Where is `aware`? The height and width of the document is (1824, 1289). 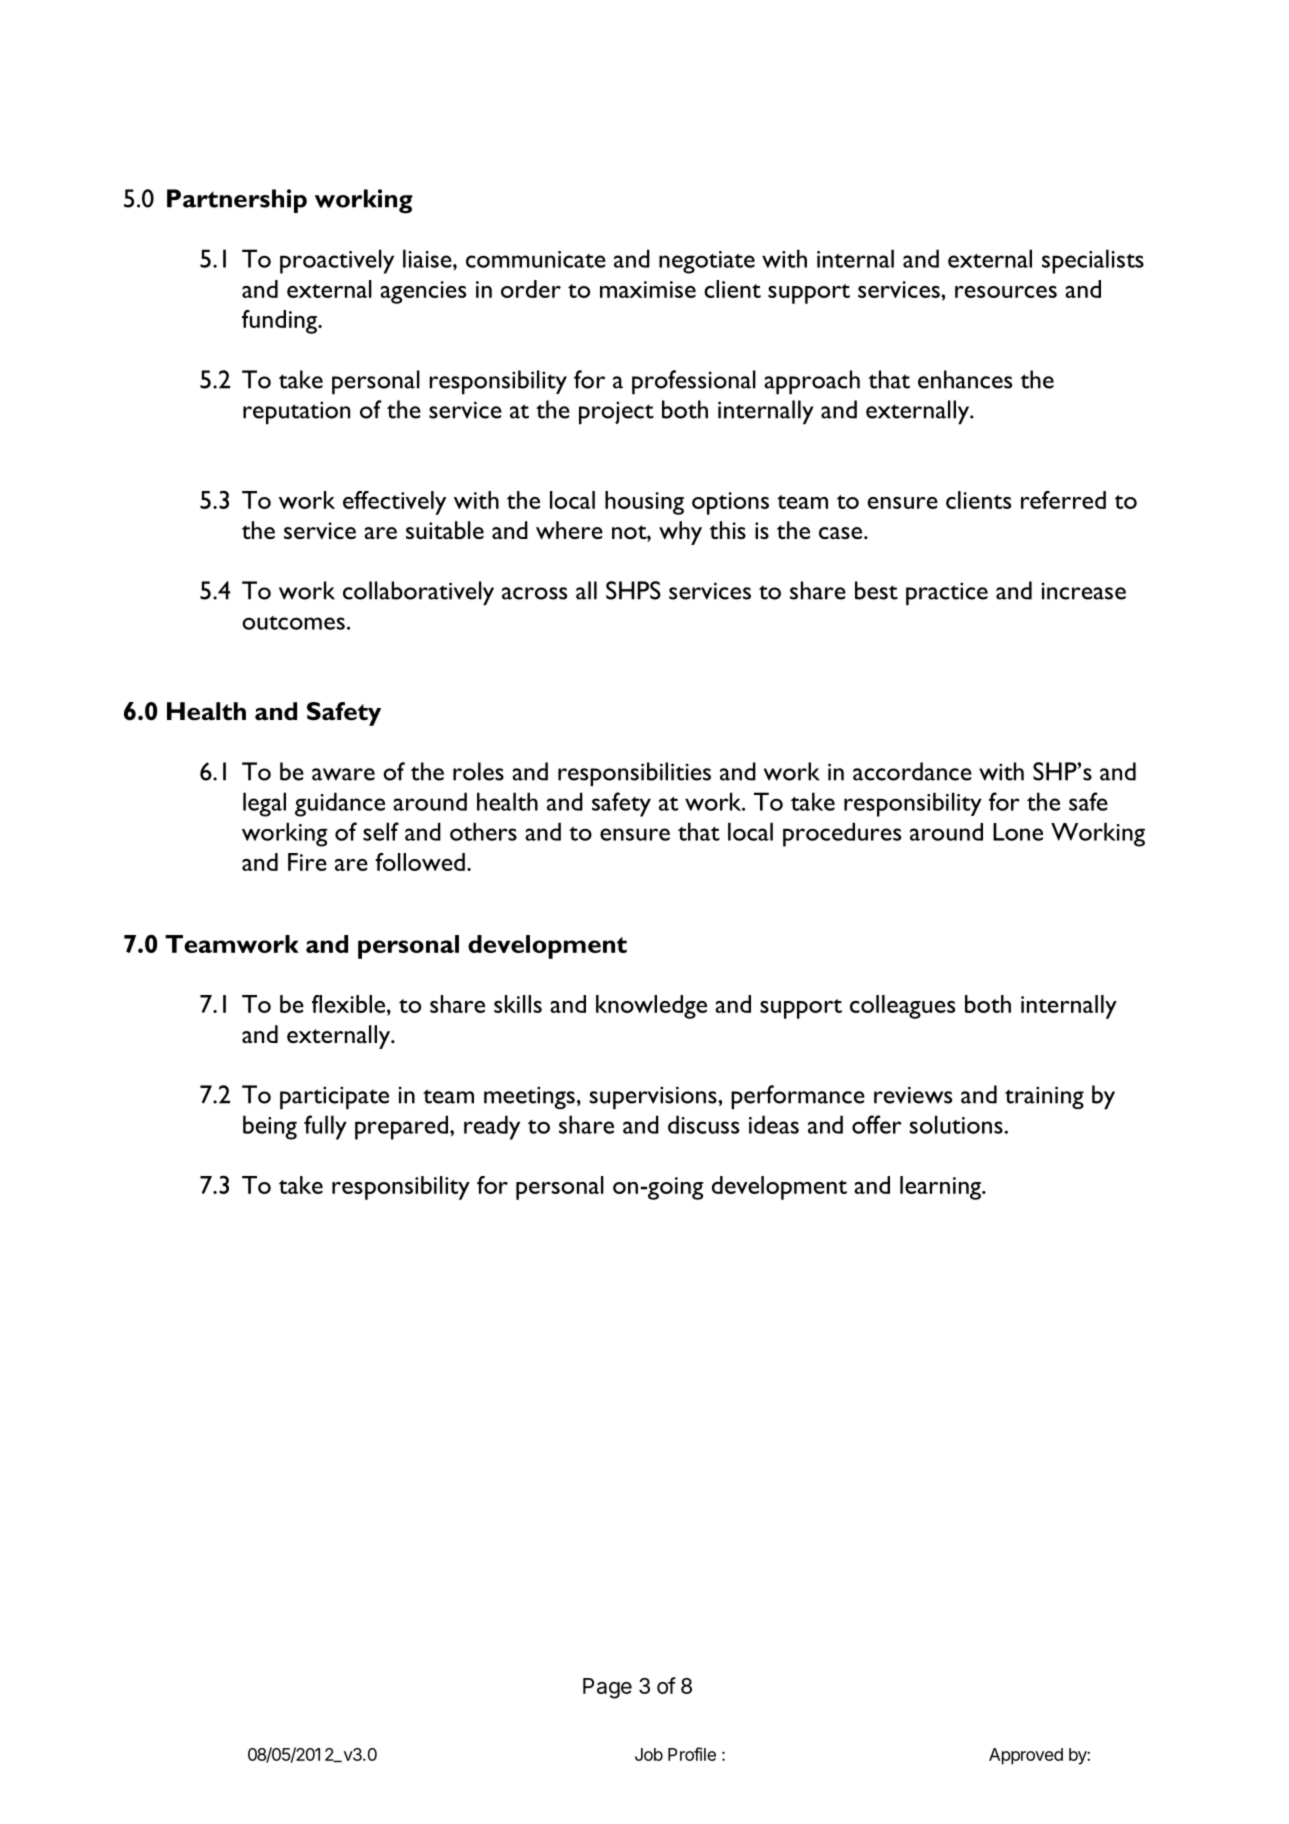
aware is located at coordinates (343, 774).
